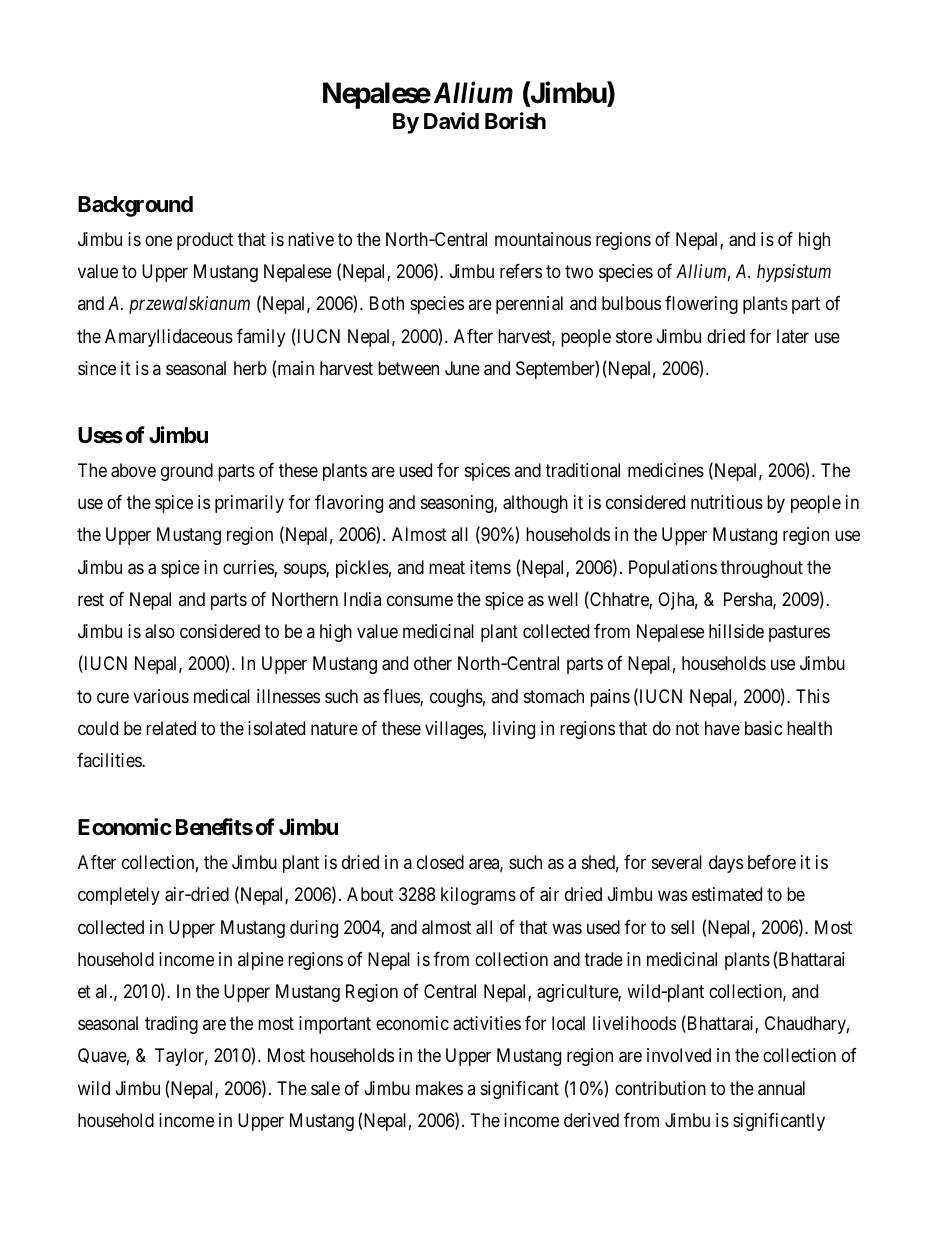 The height and width of the page is (1233, 952). What do you see at coordinates (535, 504) in the page?
I see `although` at bounding box center [535, 504].
